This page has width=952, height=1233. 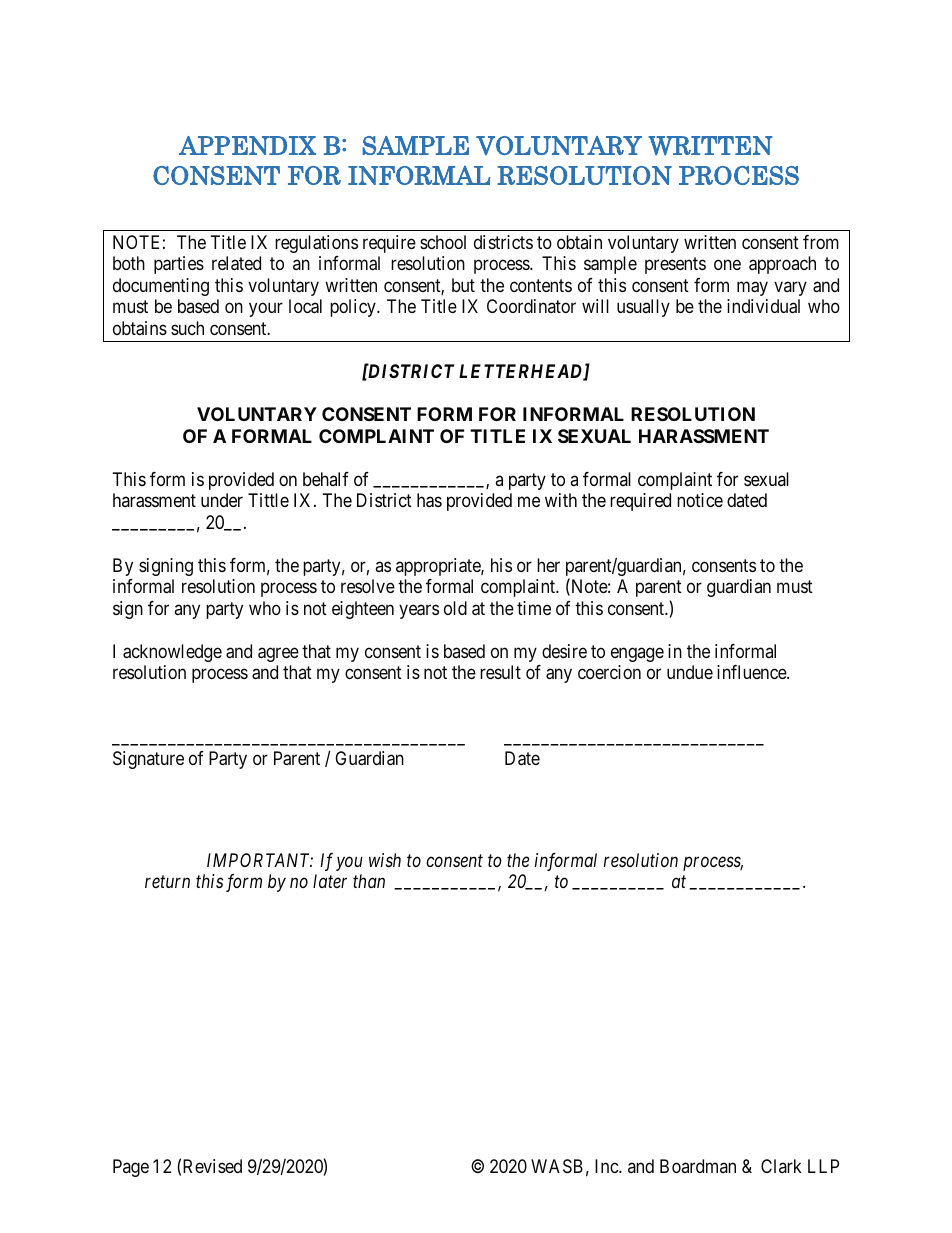 I want to click on Inc, so click(x=607, y=1166).
